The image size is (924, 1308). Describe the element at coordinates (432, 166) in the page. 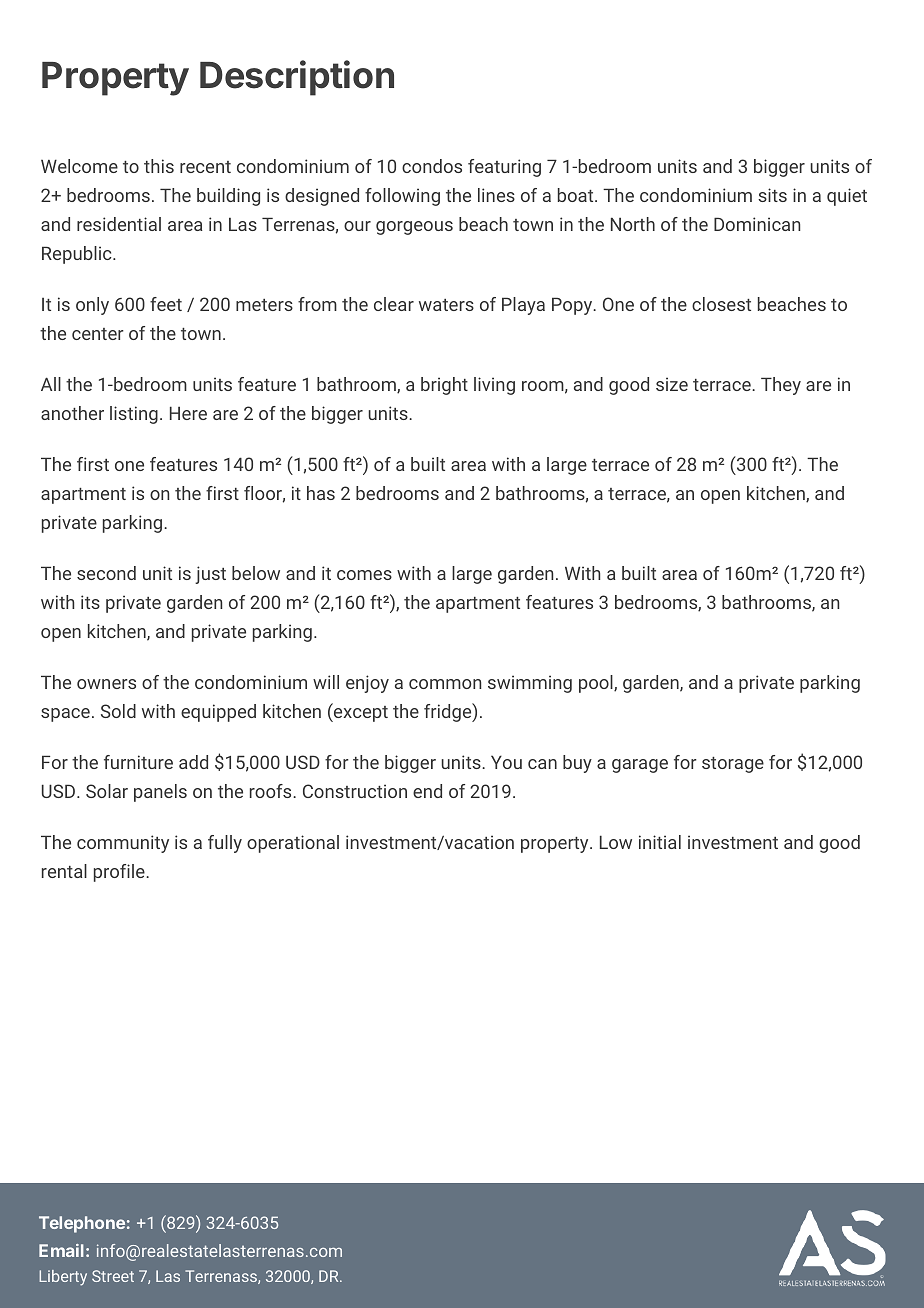

I see `condos` at that location.
